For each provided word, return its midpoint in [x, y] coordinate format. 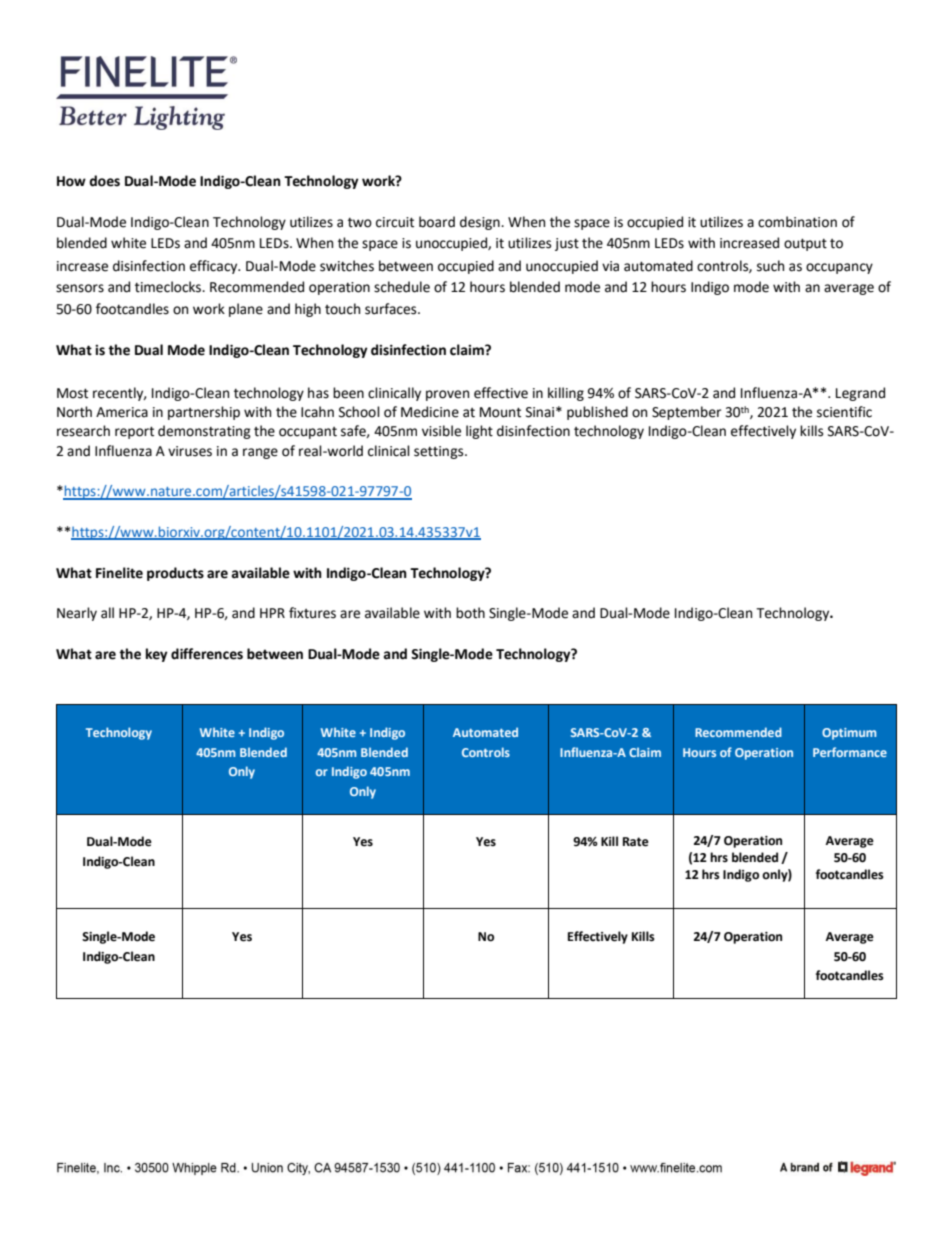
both [470, 613]
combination [797, 222]
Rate [636, 842]
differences [207, 654]
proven [447, 395]
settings [440, 452]
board [437, 222]
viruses [190, 451]
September [686, 413]
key [157, 655]
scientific [844, 412]
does [104, 181]
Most [72, 393]
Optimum [849, 734]
